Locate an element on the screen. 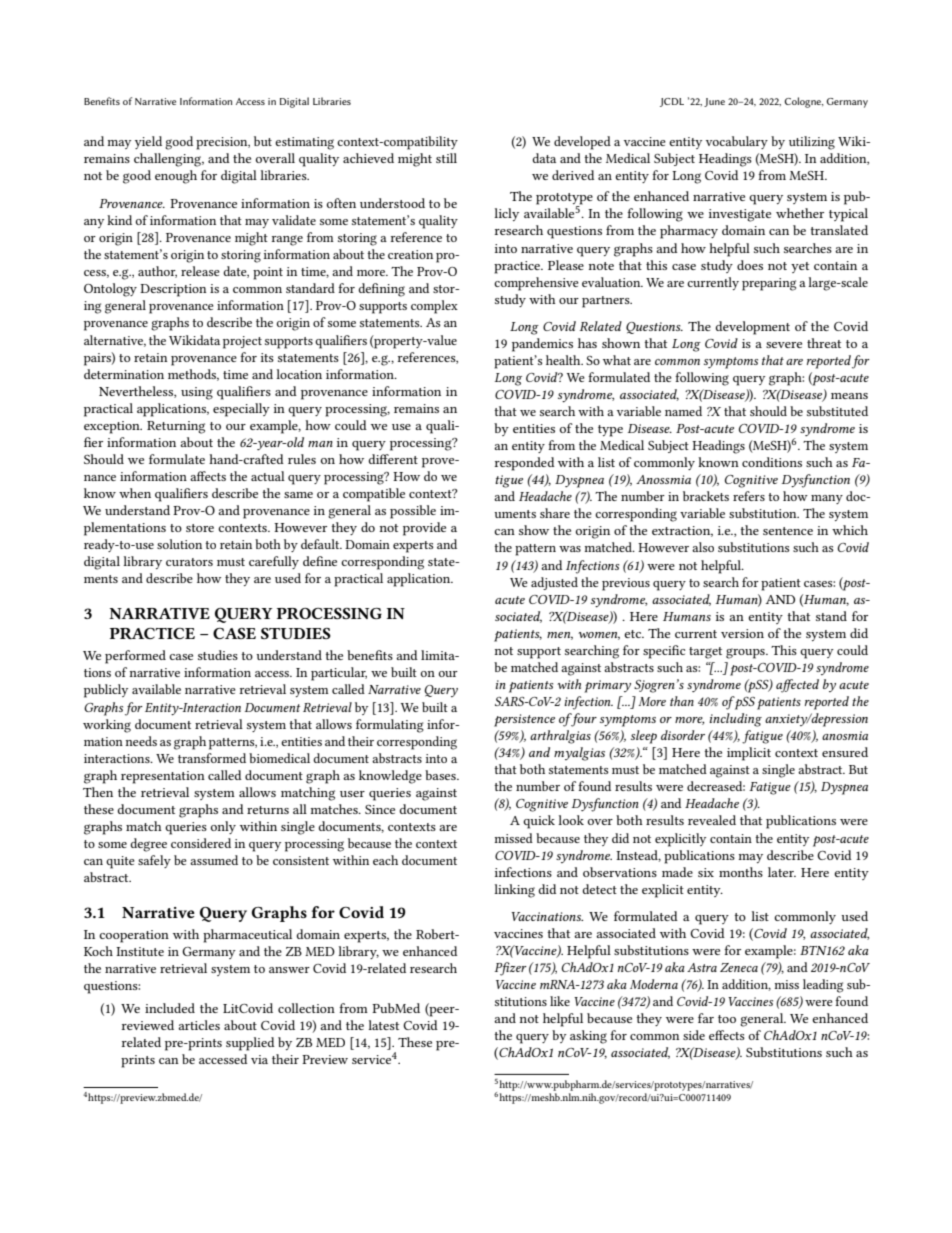 The height and width of the screenshot is (1233, 952). also is located at coordinates (703, 547).
